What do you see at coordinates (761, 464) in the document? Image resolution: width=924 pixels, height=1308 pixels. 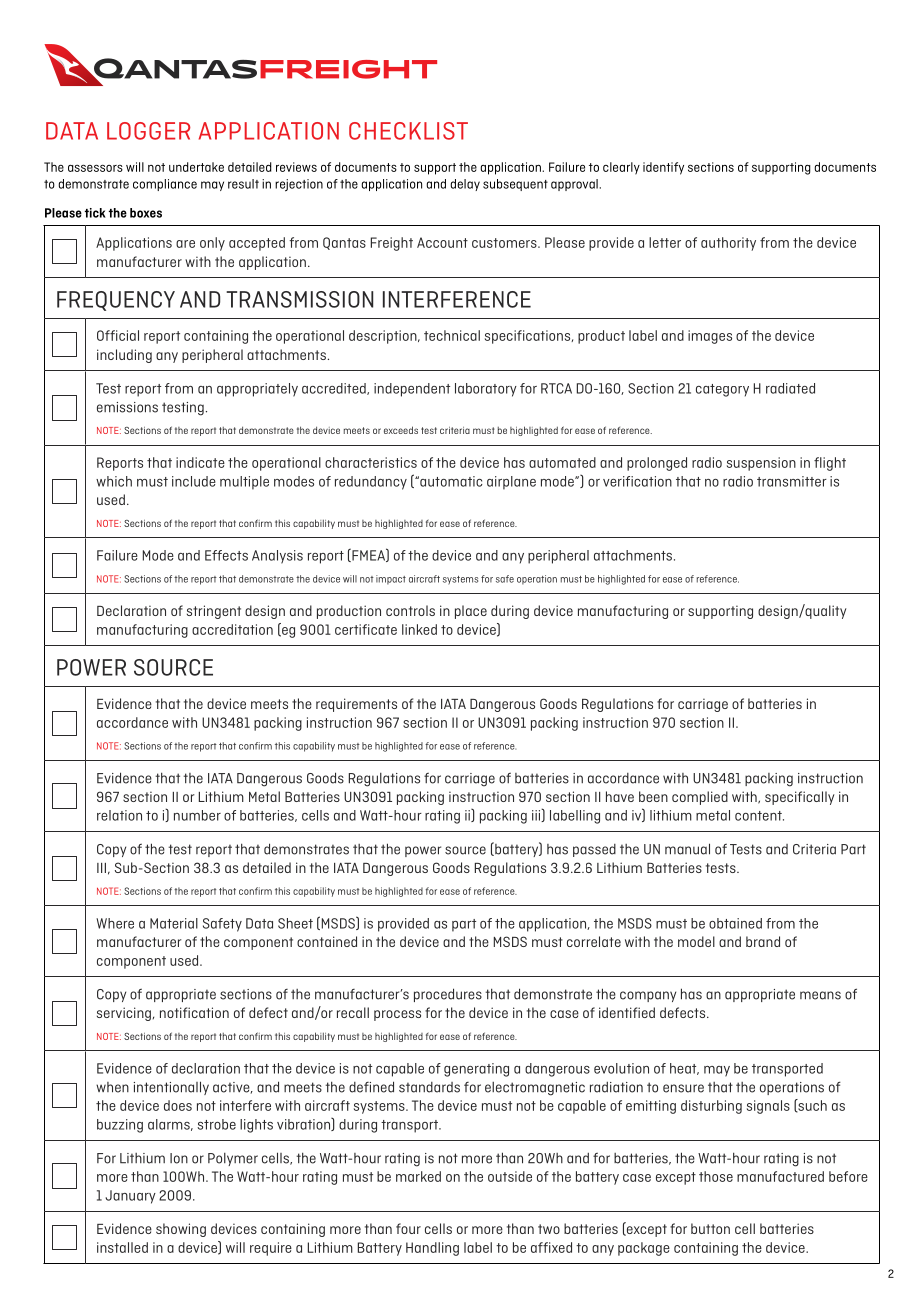 I see `suspension` at bounding box center [761, 464].
